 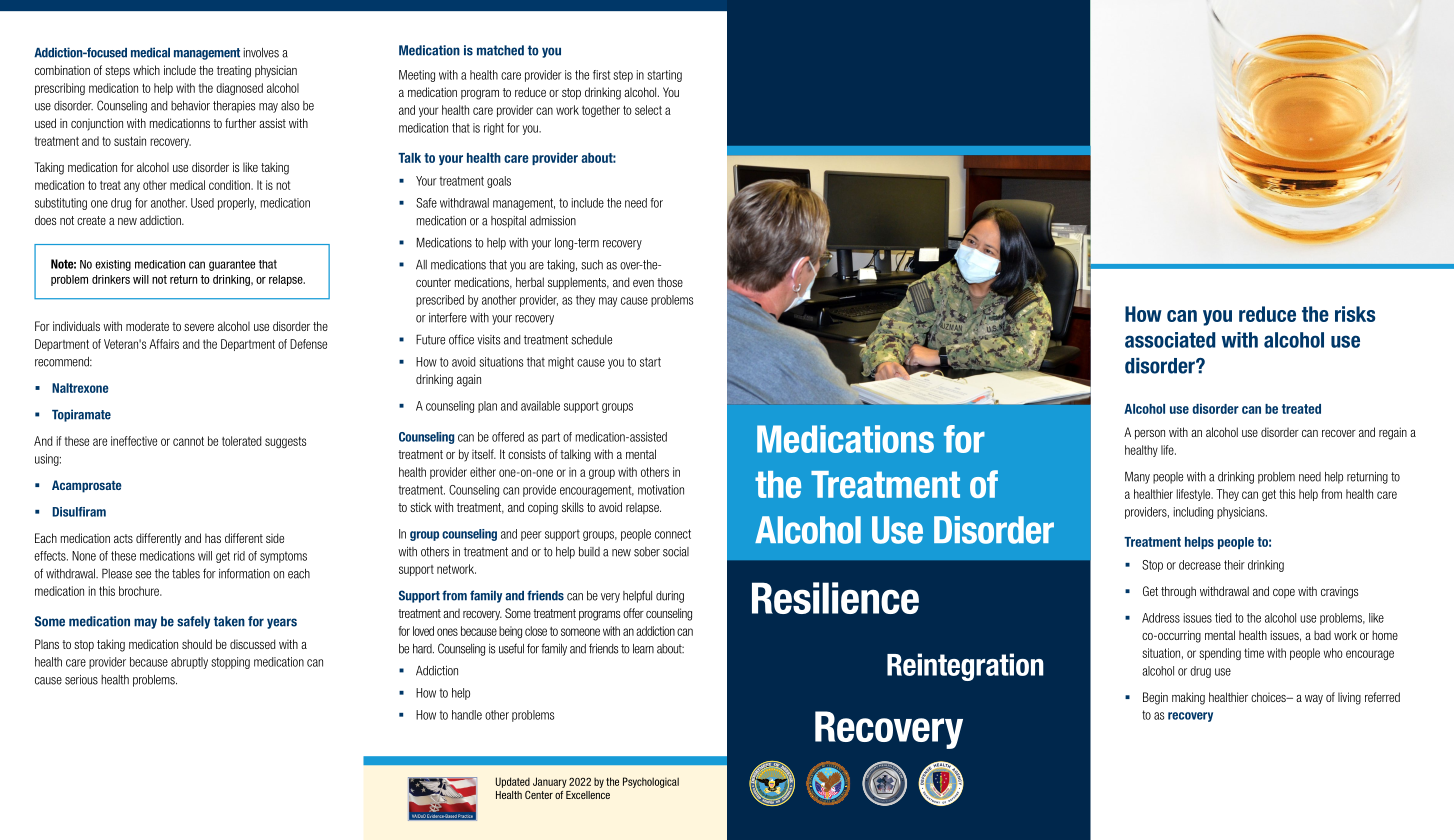 I want to click on making, so click(x=1188, y=698).
